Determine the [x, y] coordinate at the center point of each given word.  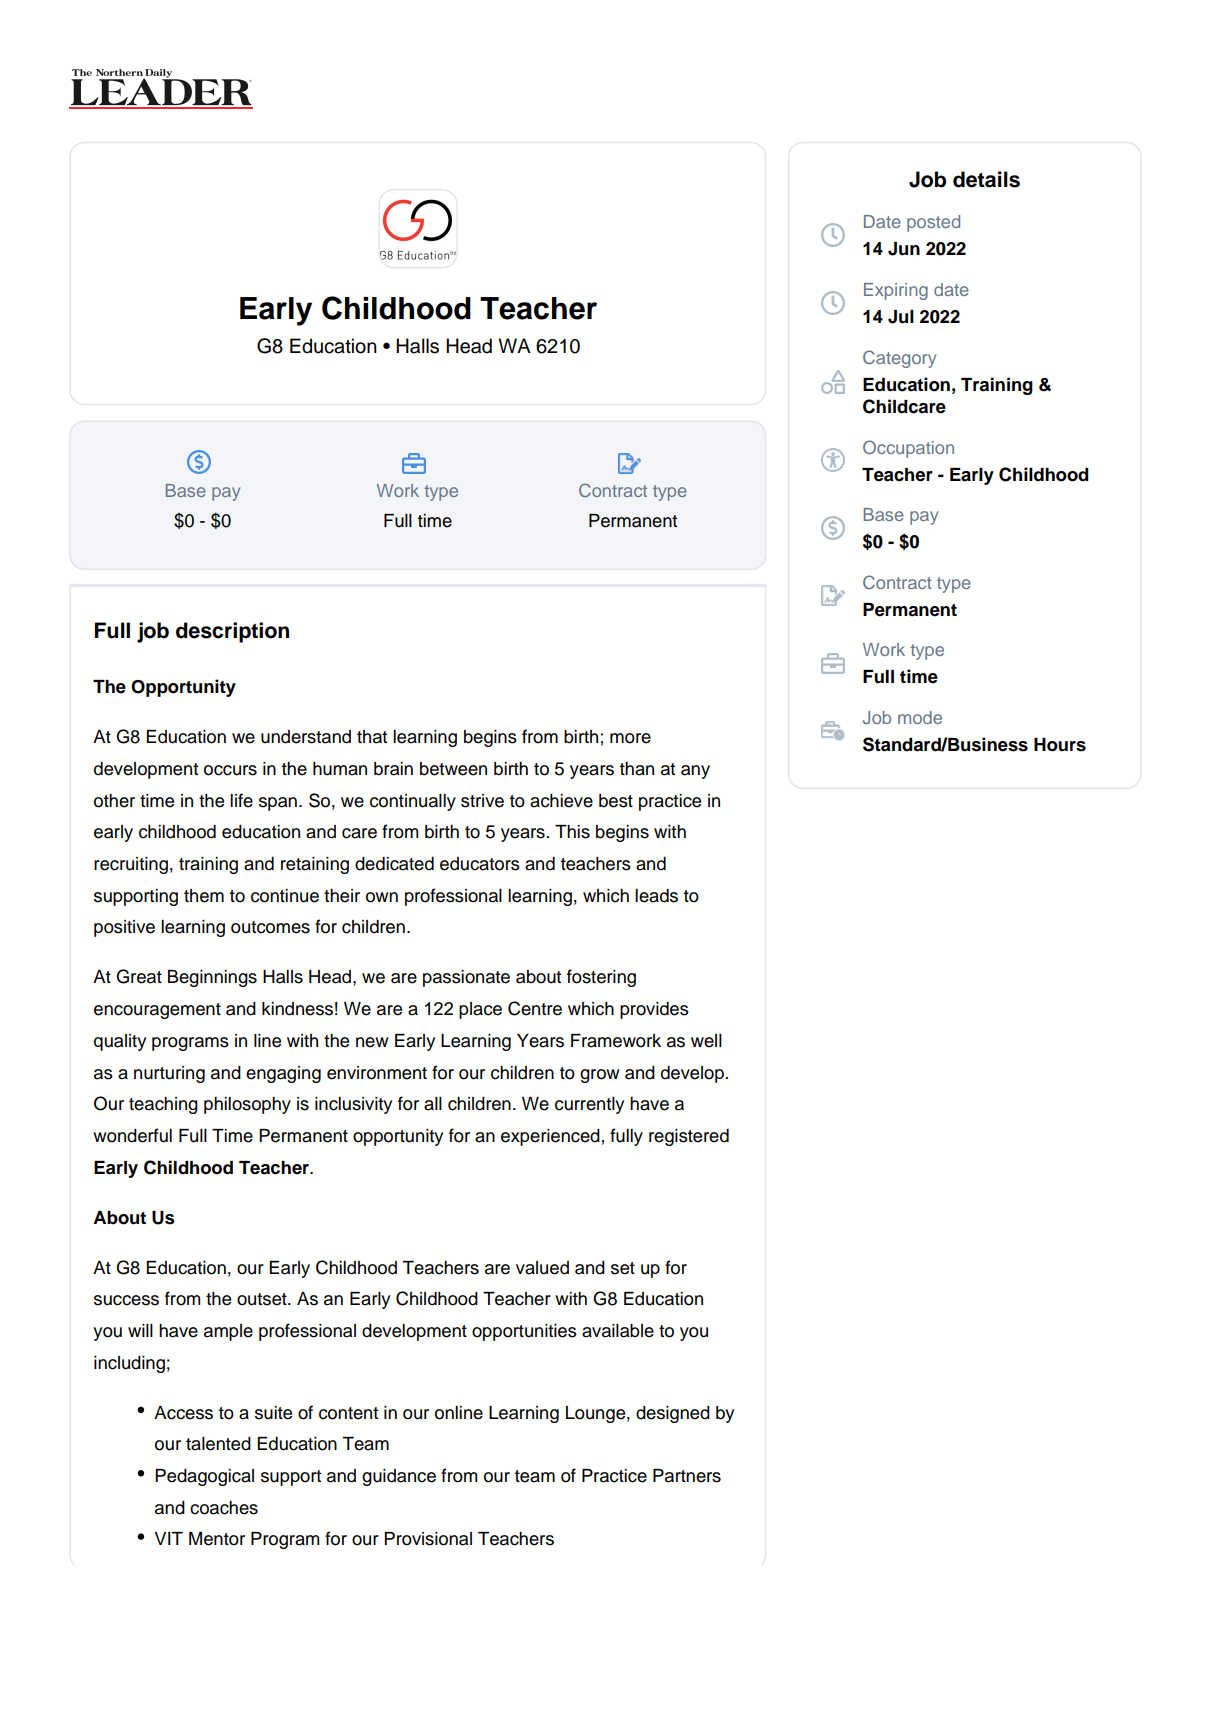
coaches [224, 1508]
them [204, 896]
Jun [904, 249]
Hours [1060, 745]
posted [933, 223]
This [572, 832]
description [232, 632]
